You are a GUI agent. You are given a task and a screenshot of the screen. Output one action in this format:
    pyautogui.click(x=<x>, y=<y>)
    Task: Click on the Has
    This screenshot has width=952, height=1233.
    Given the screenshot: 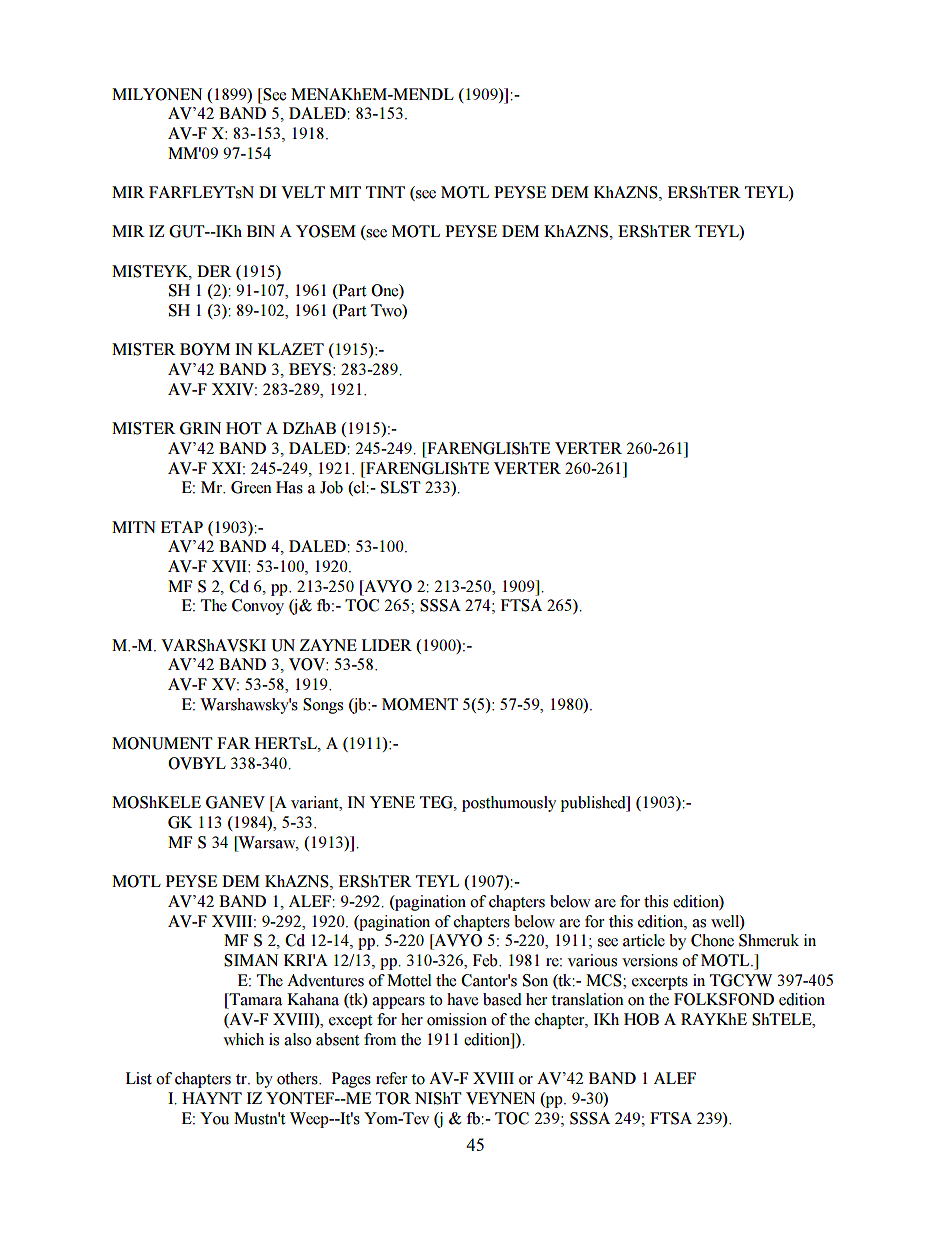 What is the action you would take?
    pyautogui.click(x=289, y=487)
